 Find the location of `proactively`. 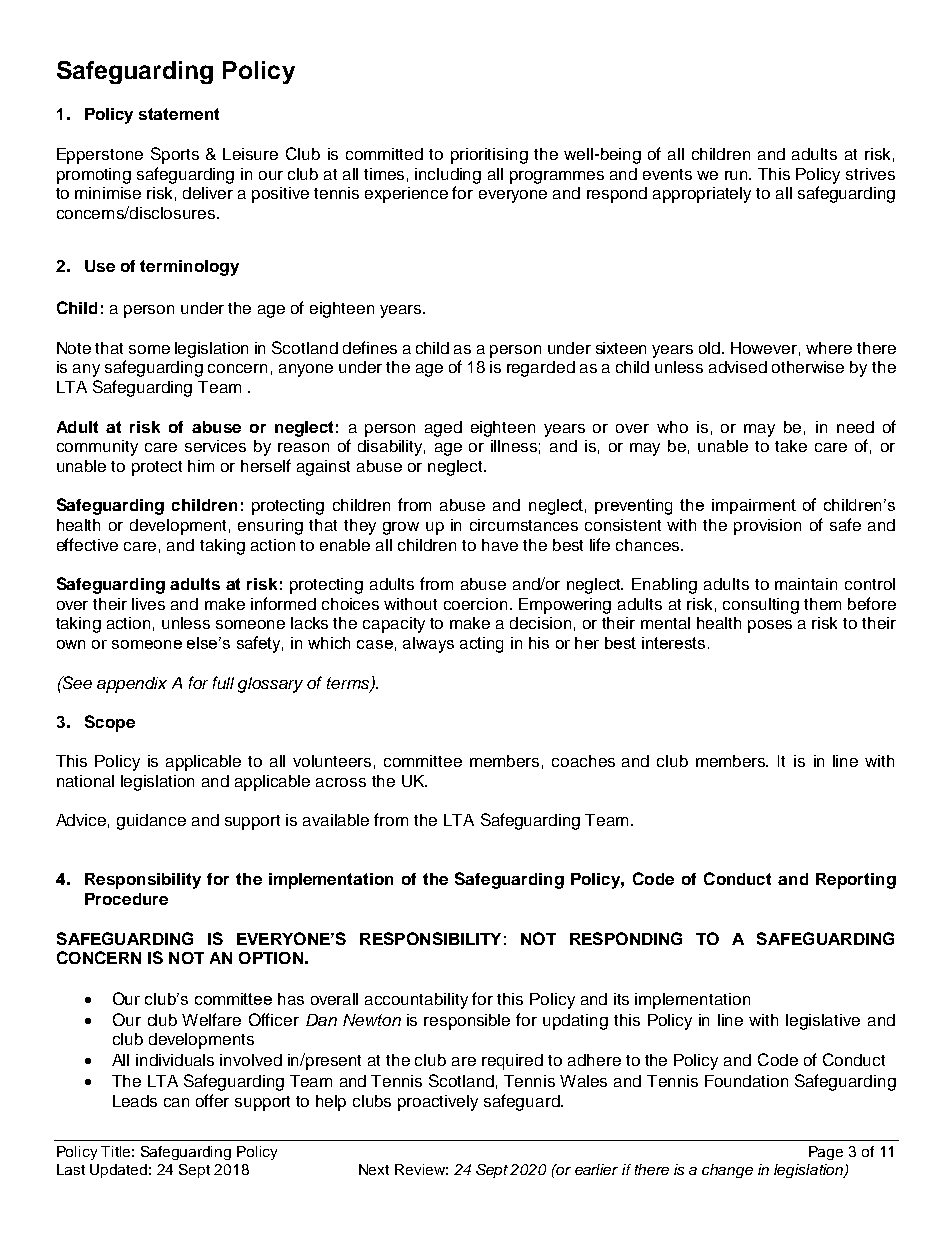

proactively is located at coordinates (438, 1103).
